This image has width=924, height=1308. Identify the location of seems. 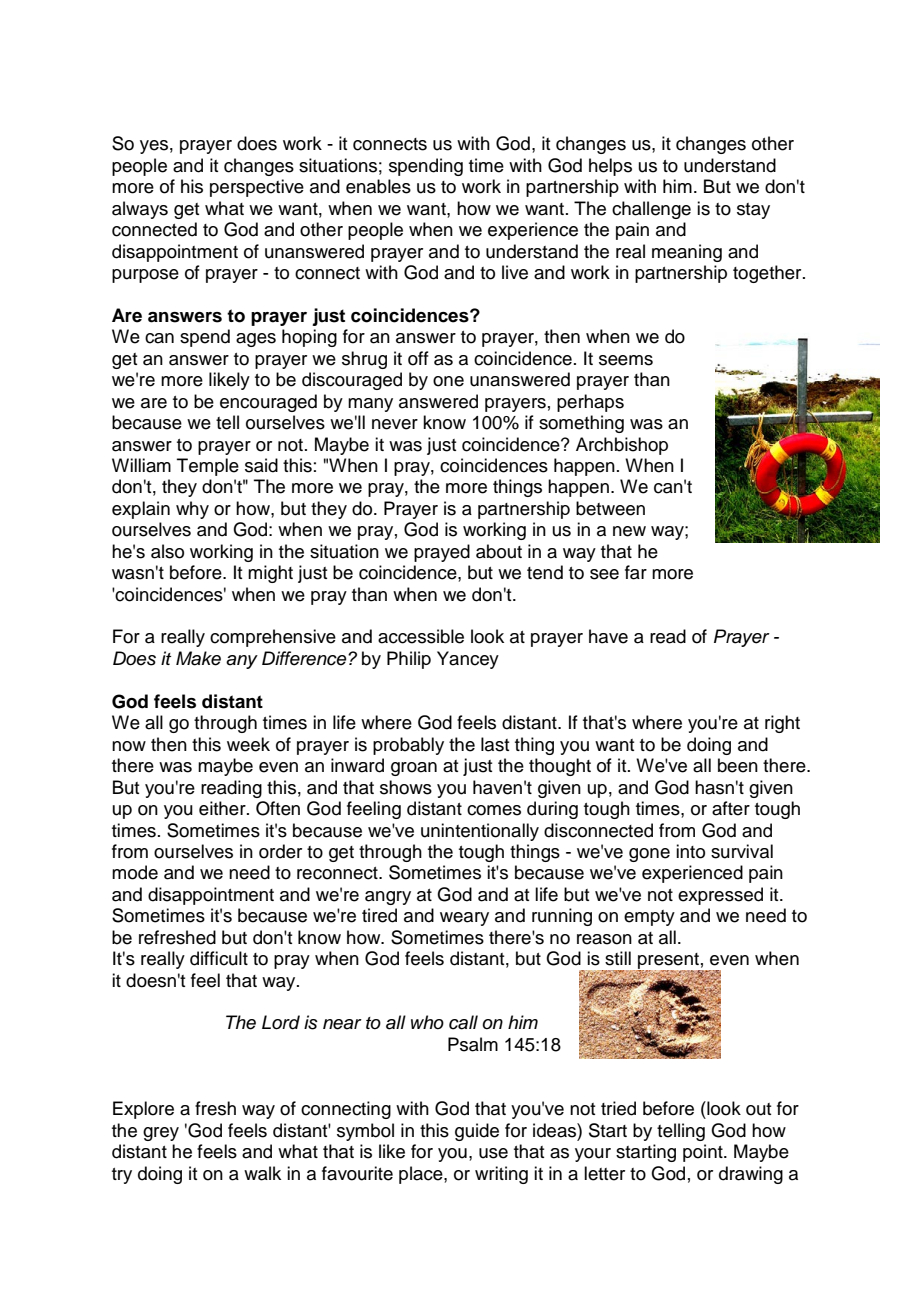
(626, 360).
